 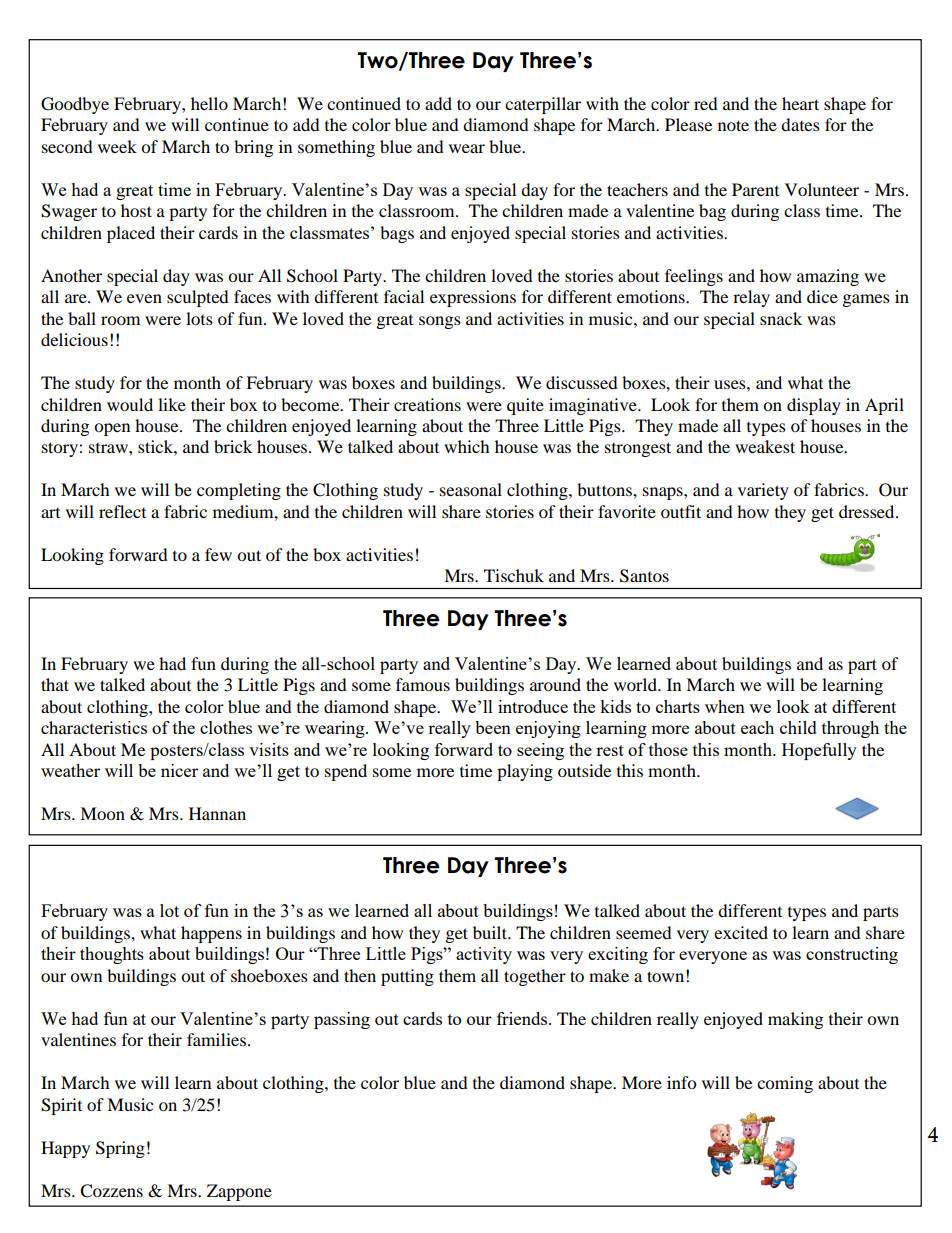 I want to click on Spring, so click(x=120, y=1149).
